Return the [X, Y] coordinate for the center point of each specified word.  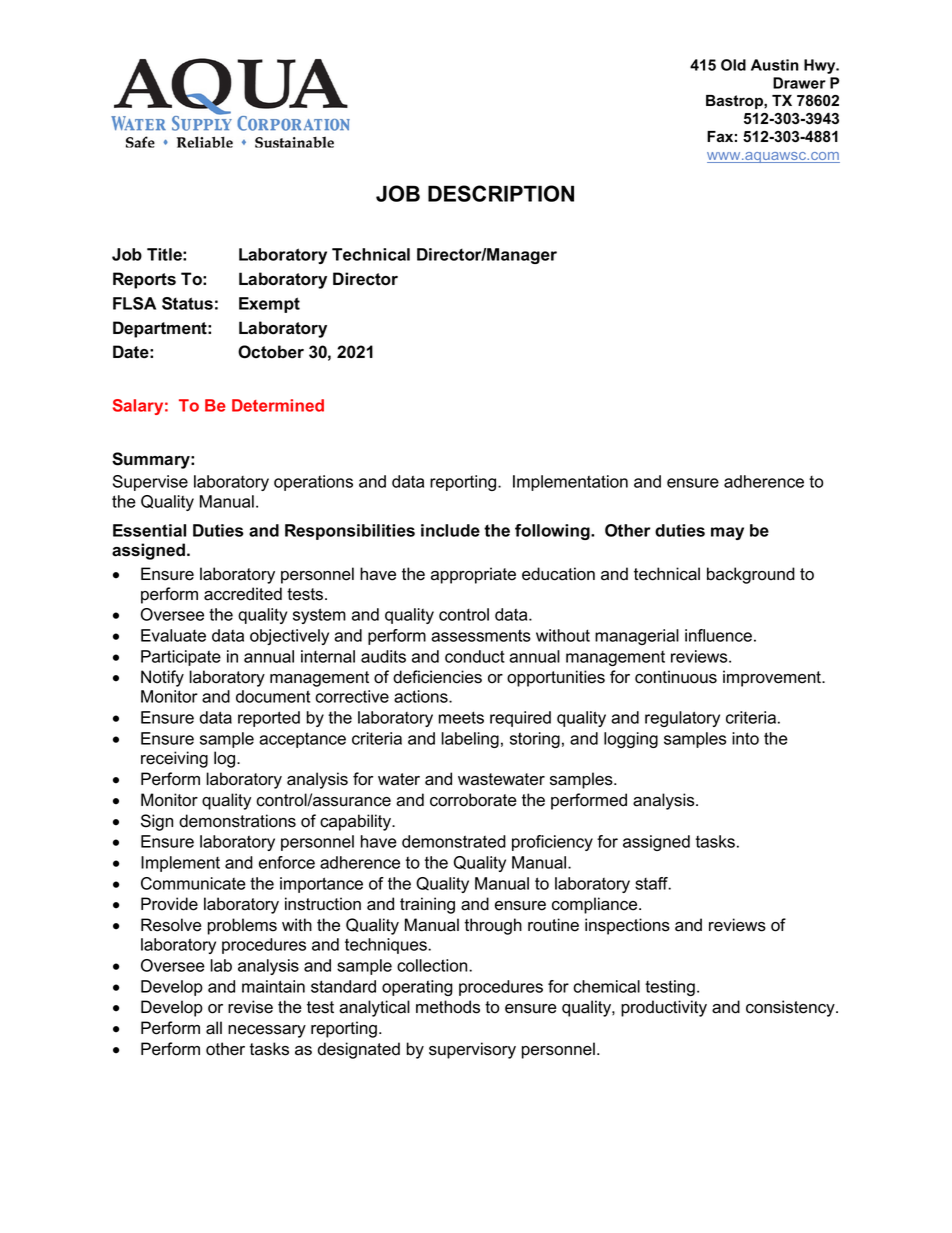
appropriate [473, 575]
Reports [144, 280]
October [271, 352]
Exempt [269, 305]
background [751, 575]
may [727, 533]
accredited [243, 594]
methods [448, 1007]
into [745, 738]
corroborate [473, 800]
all [214, 1028]
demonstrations [237, 821]
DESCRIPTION [501, 193]
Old [733, 65]
